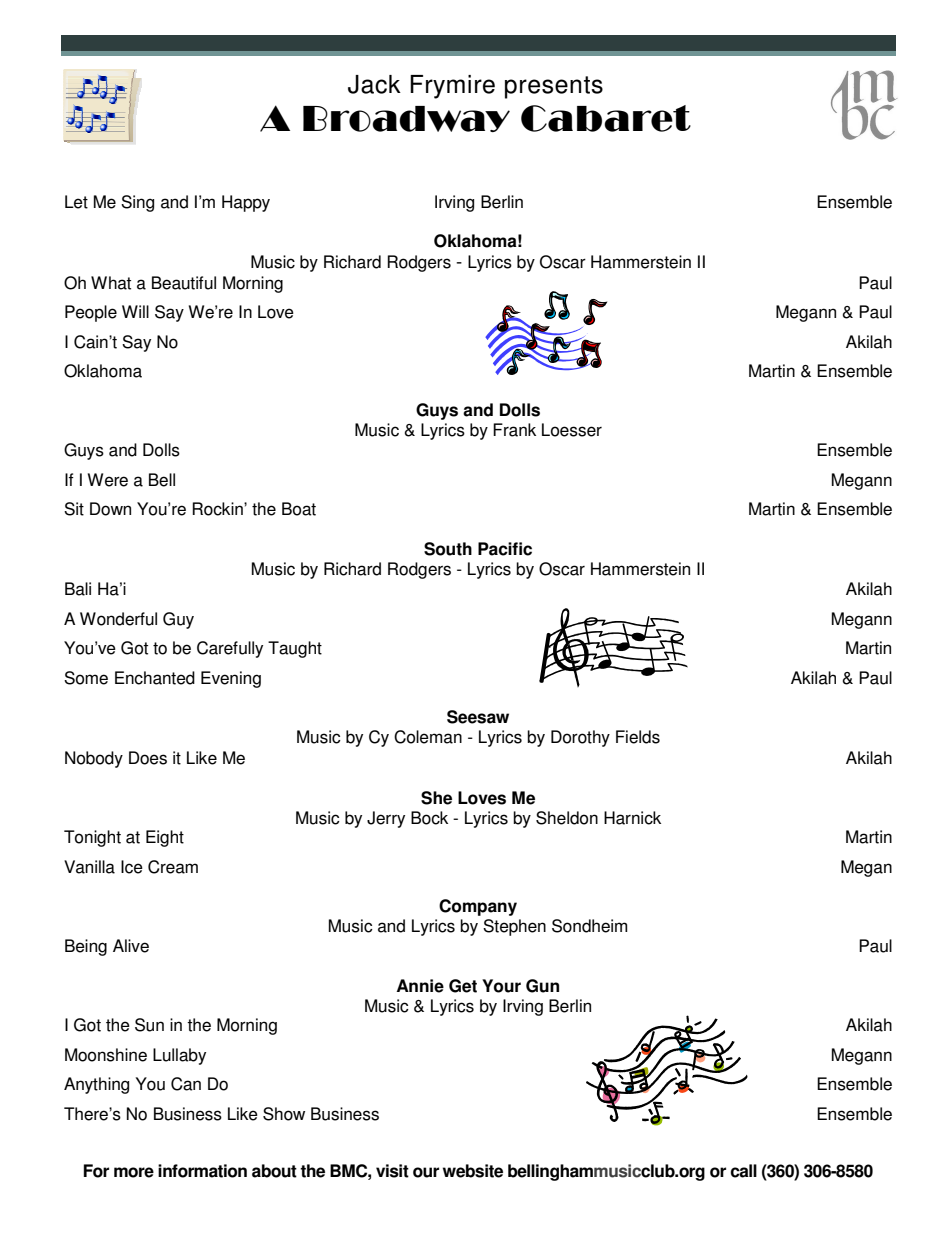 The height and width of the document is (1233, 952). Describe the element at coordinates (429, 818) in the document. I see `Bock` at that location.
